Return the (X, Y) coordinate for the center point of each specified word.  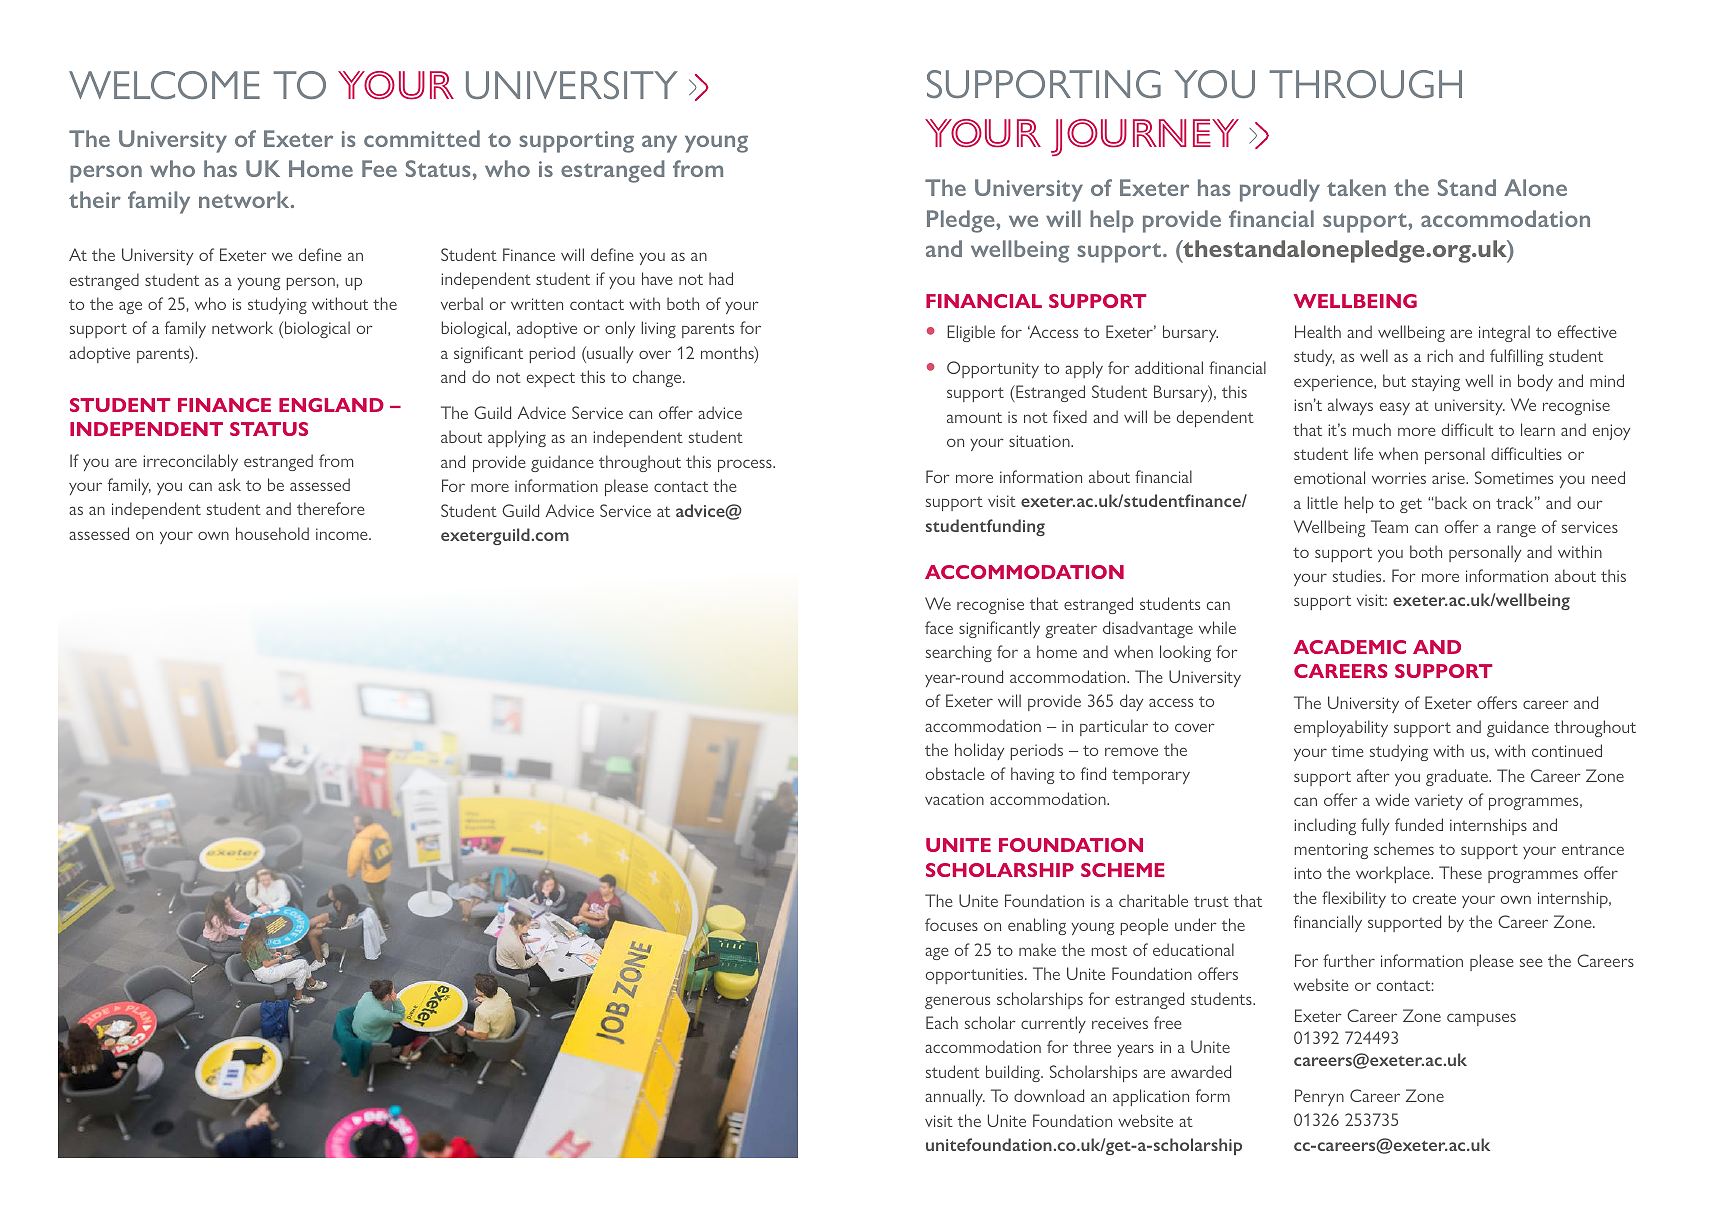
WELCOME (164, 85)
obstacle (955, 773)
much (1372, 429)
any (659, 144)
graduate (1458, 777)
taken (1356, 187)
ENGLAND (331, 405)
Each (942, 1022)
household (272, 533)
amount (974, 417)
